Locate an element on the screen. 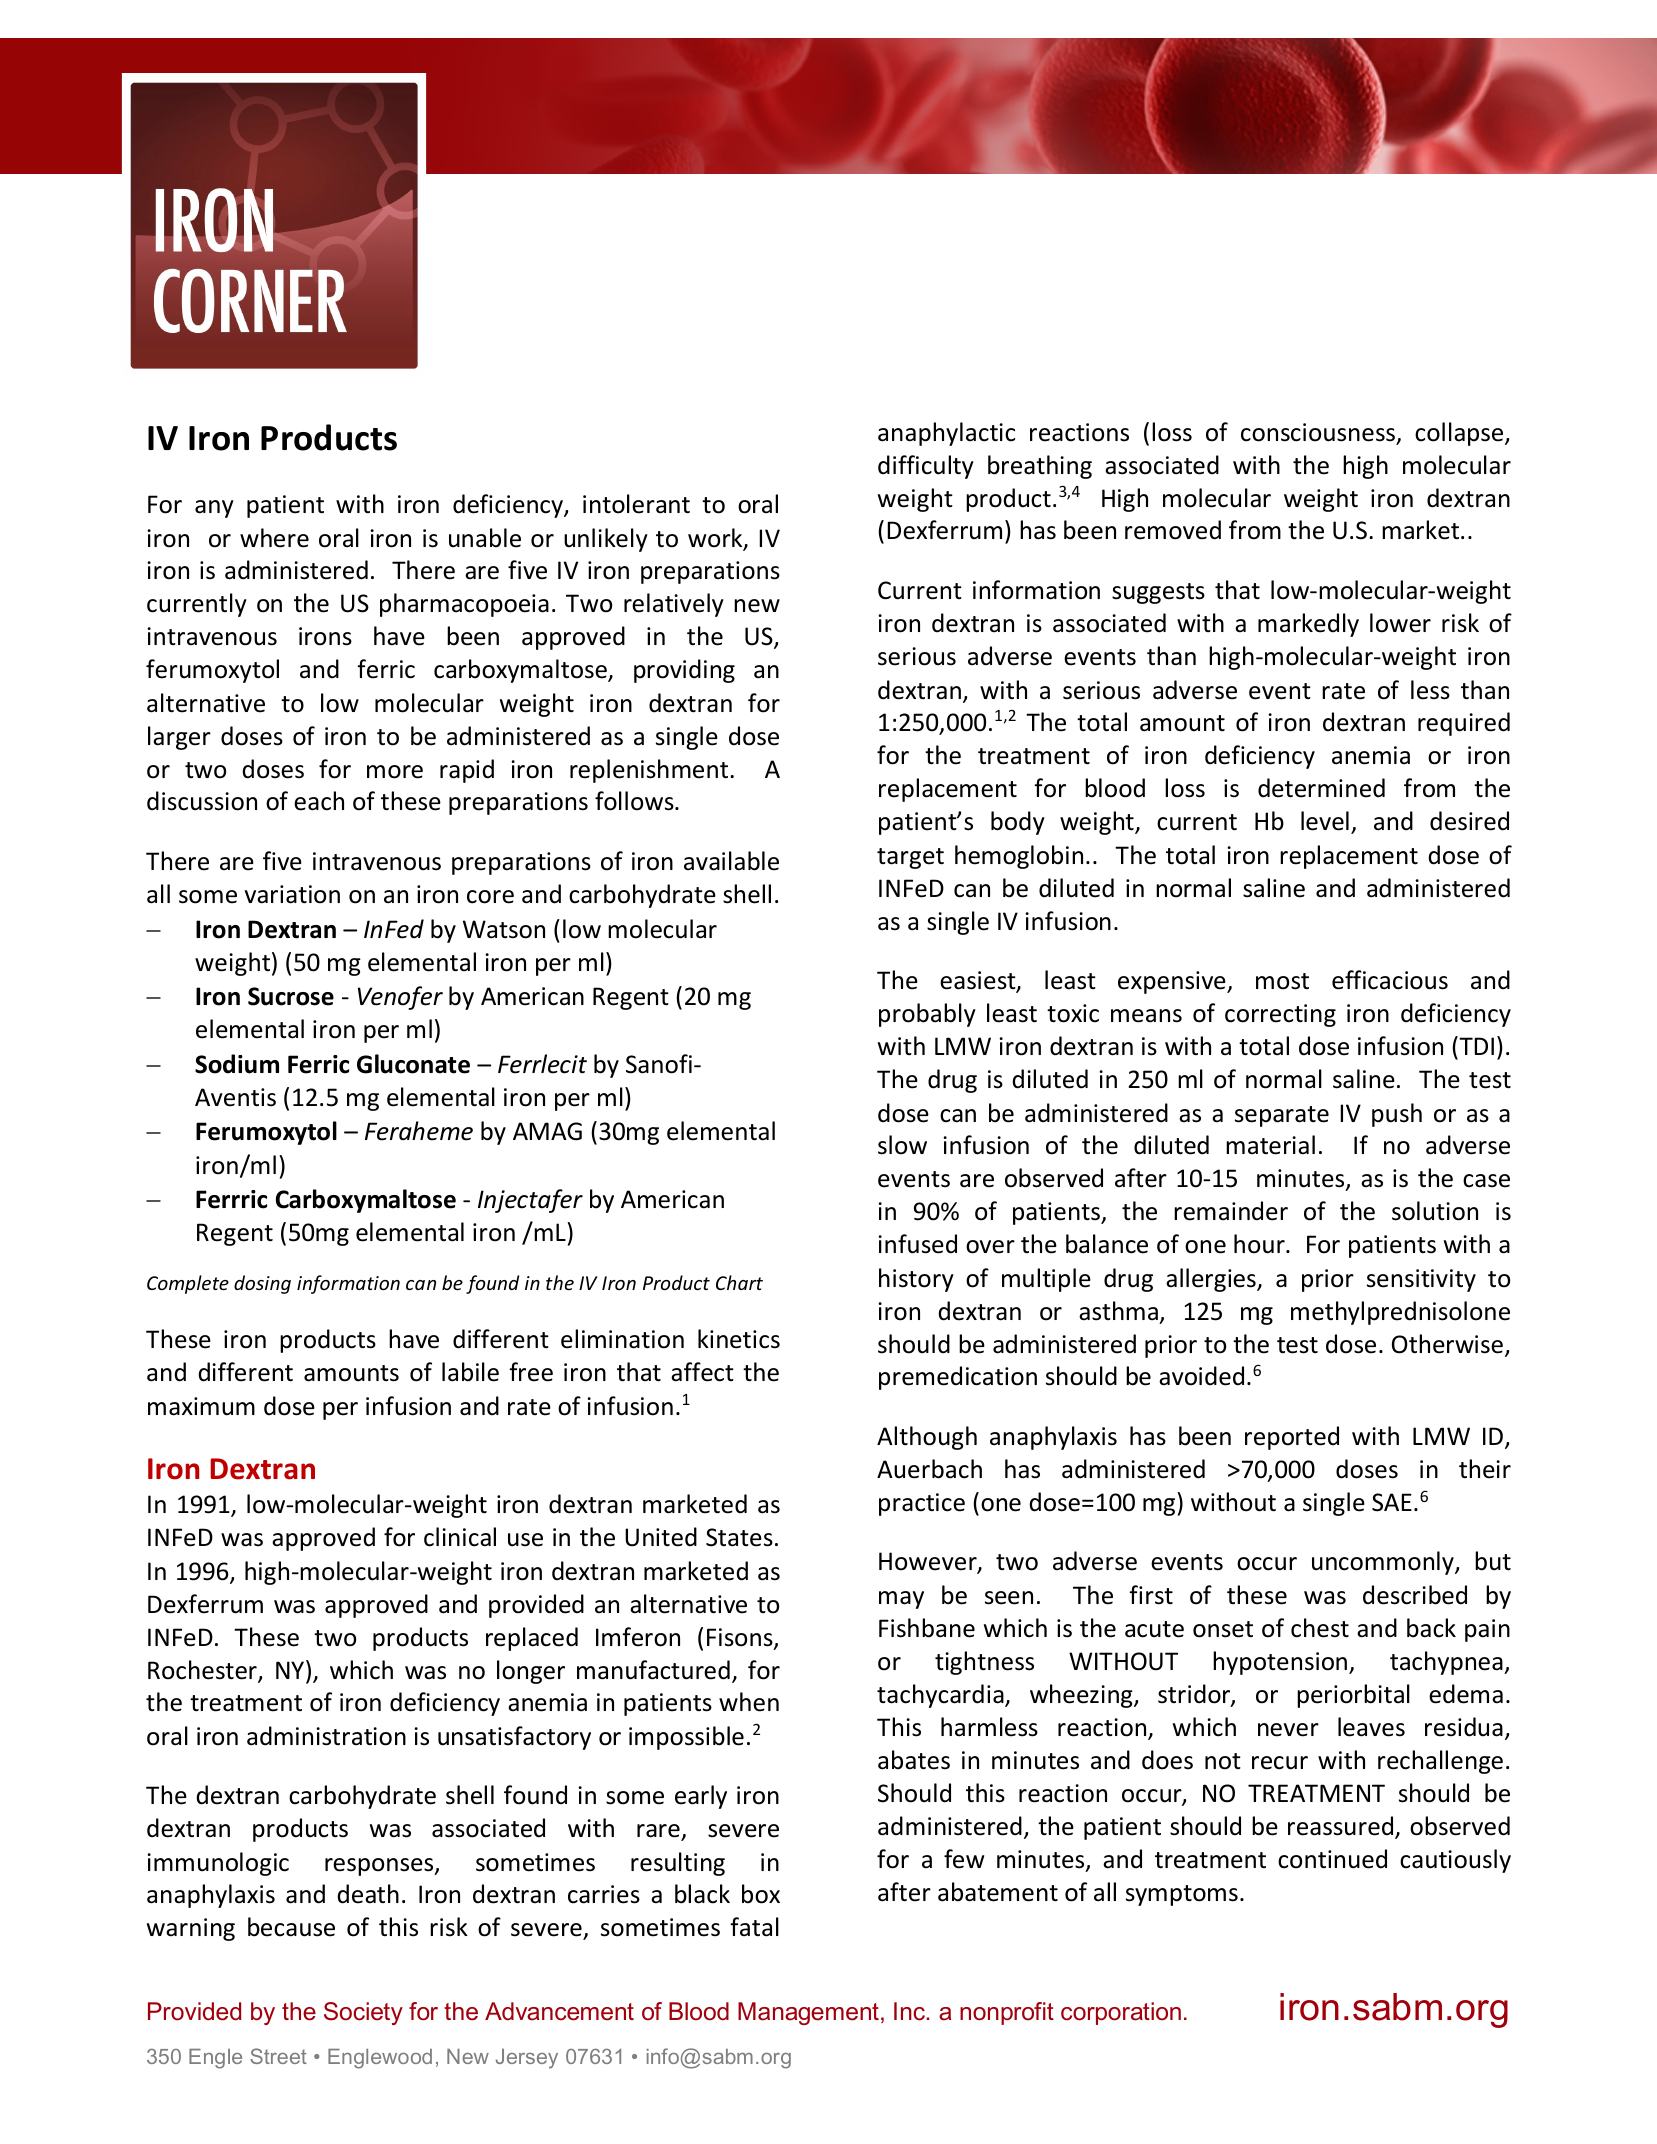  may is located at coordinates (901, 1600).
